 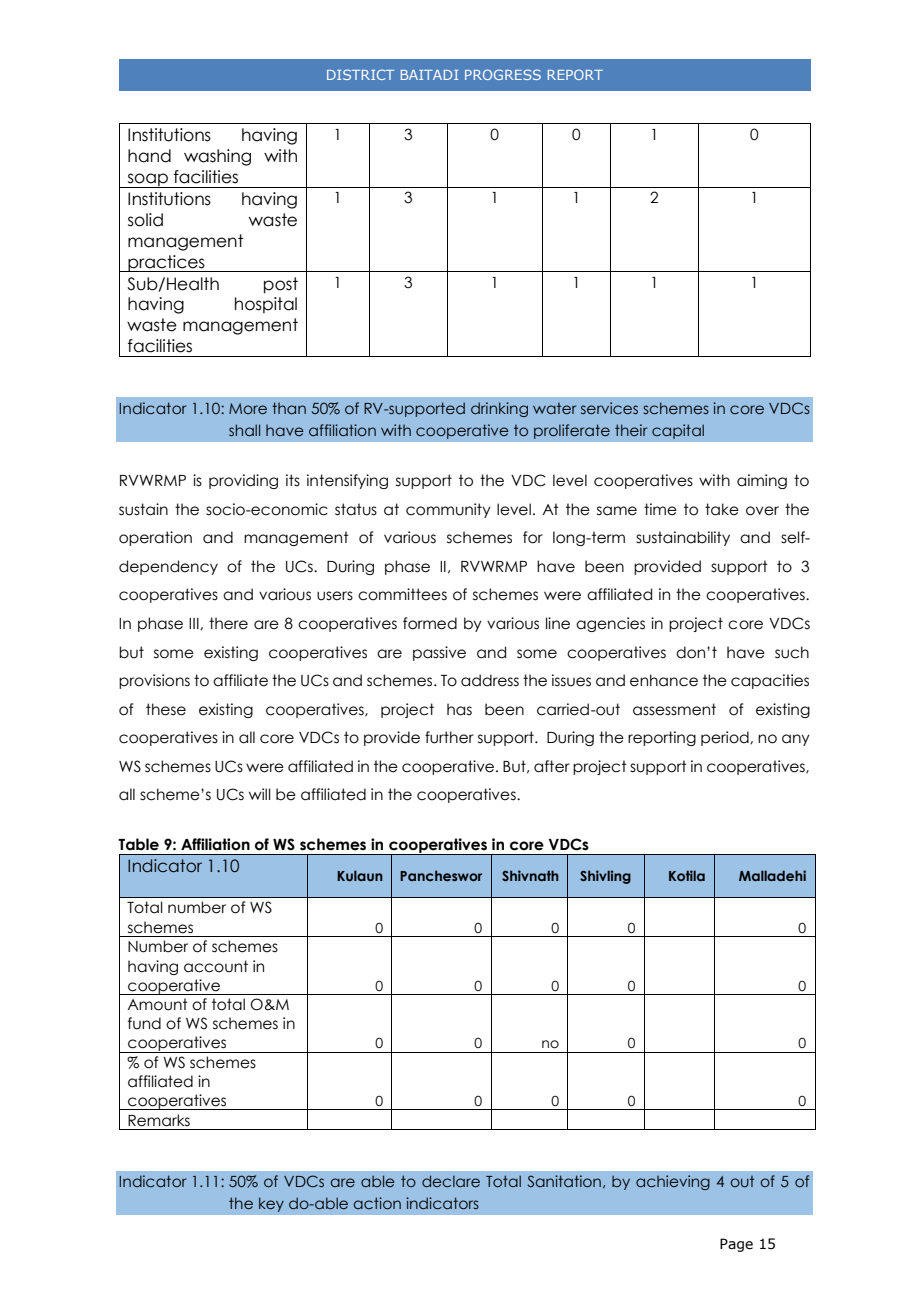 I want to click on capacities, so click(x=770, y=681).
